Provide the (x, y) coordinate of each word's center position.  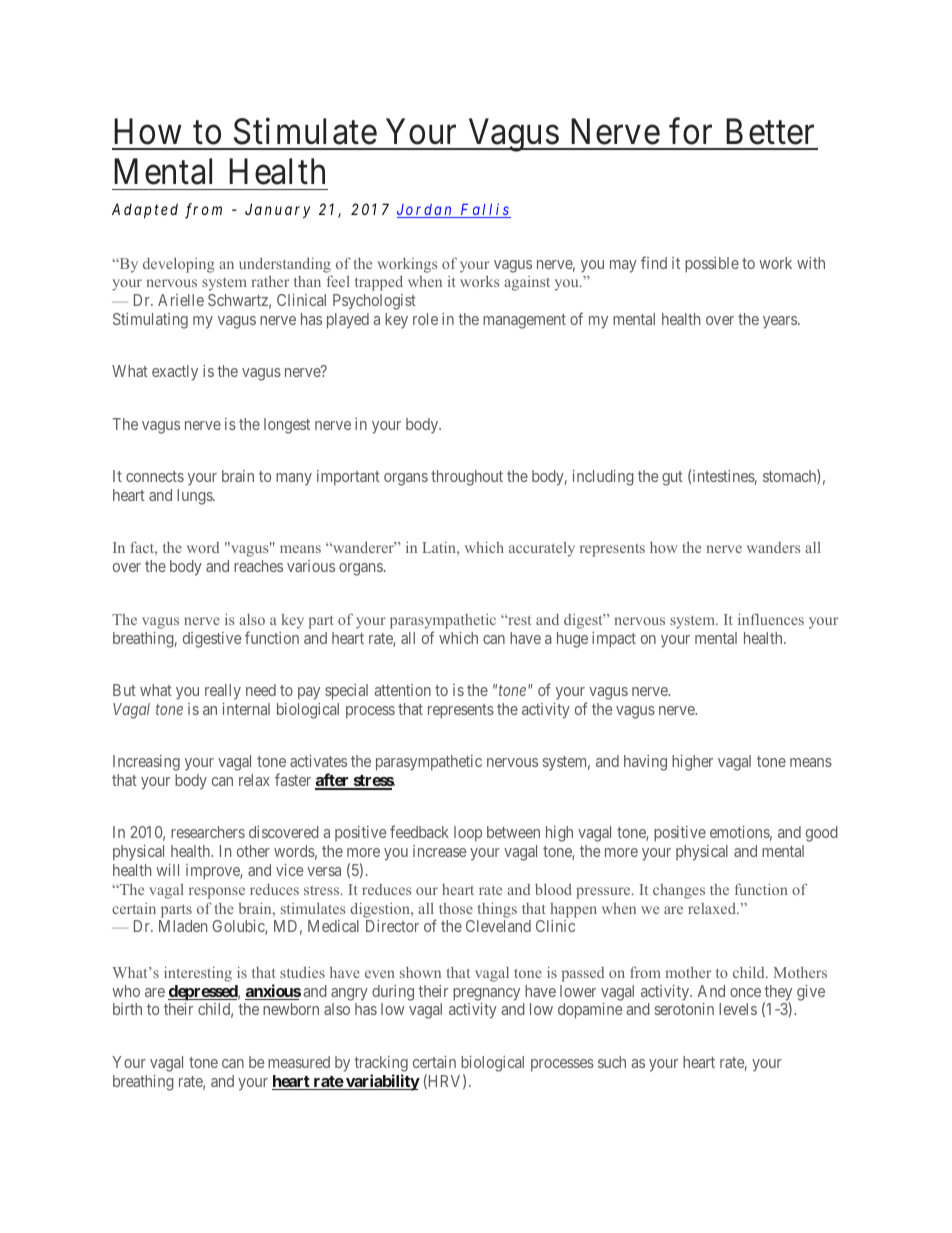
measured (299, 1062)
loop (468, 834)
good (822, 834)
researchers (208, 832)
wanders (773, 547)
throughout (467, 478)
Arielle (181, 300)
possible (712, 265)
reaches (258, 566)
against (527, 283)
